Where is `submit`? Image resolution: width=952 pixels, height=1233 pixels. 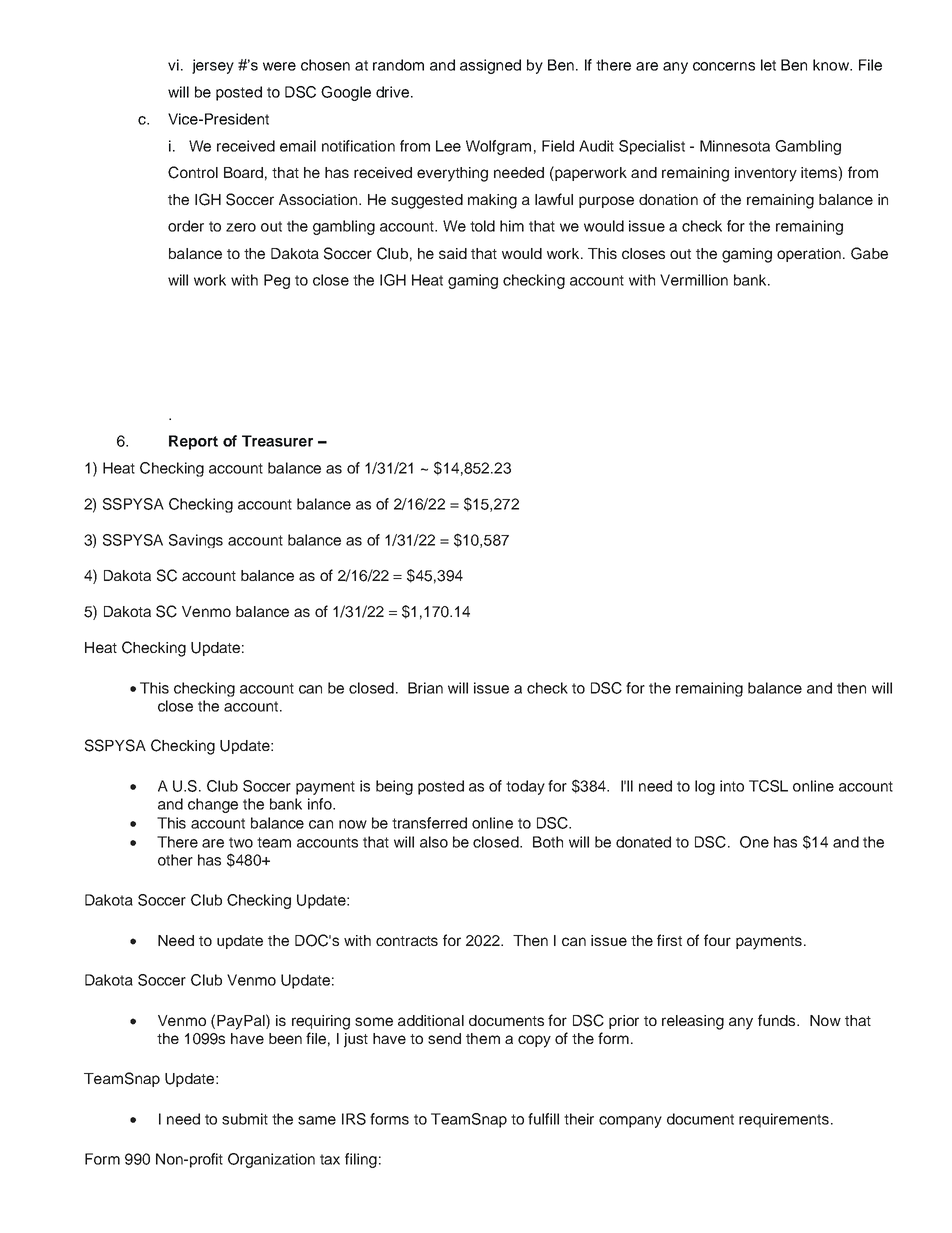 submit is located at coordinates (245, 1119).
